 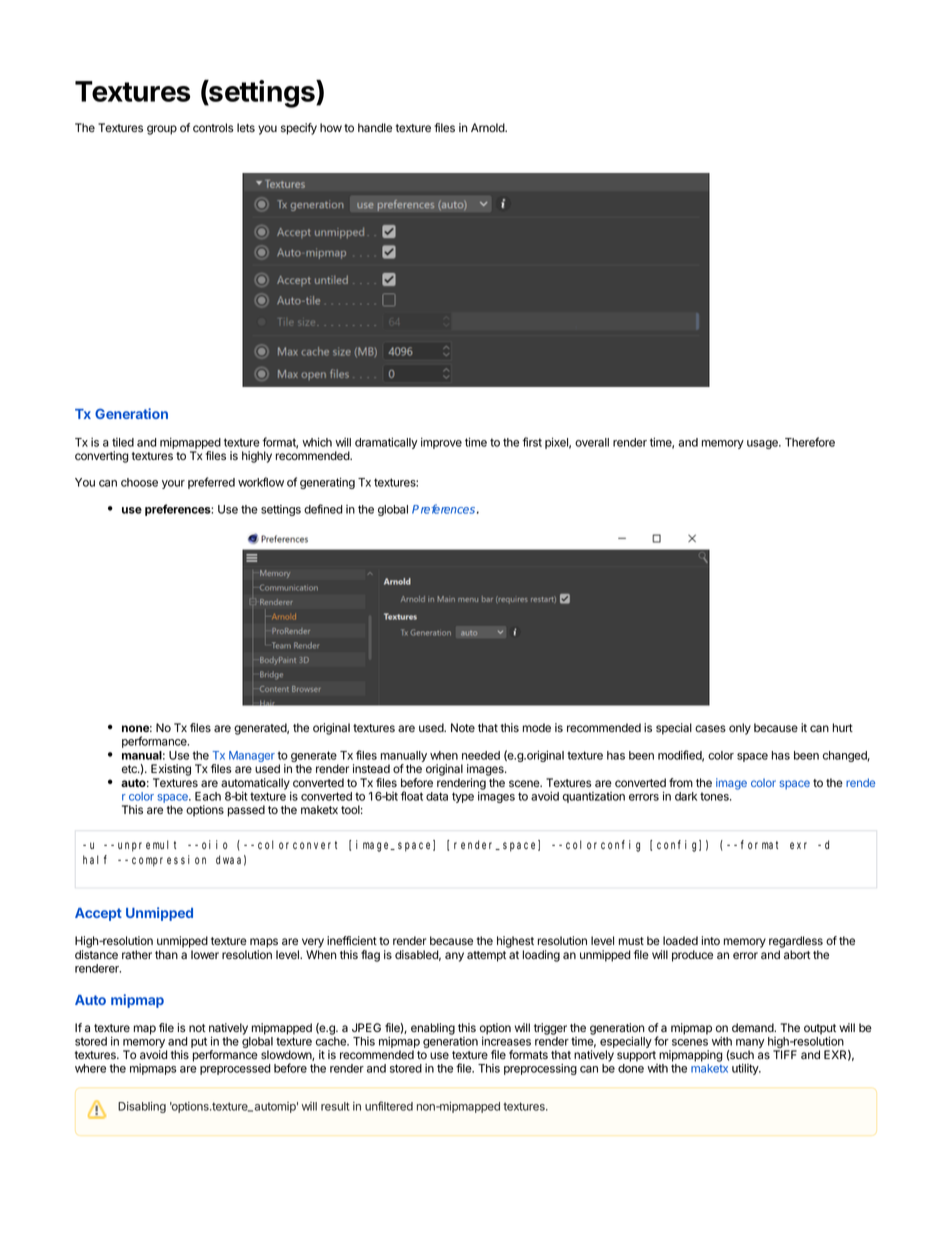 I want to click on only, so click(x=740, y=729).
